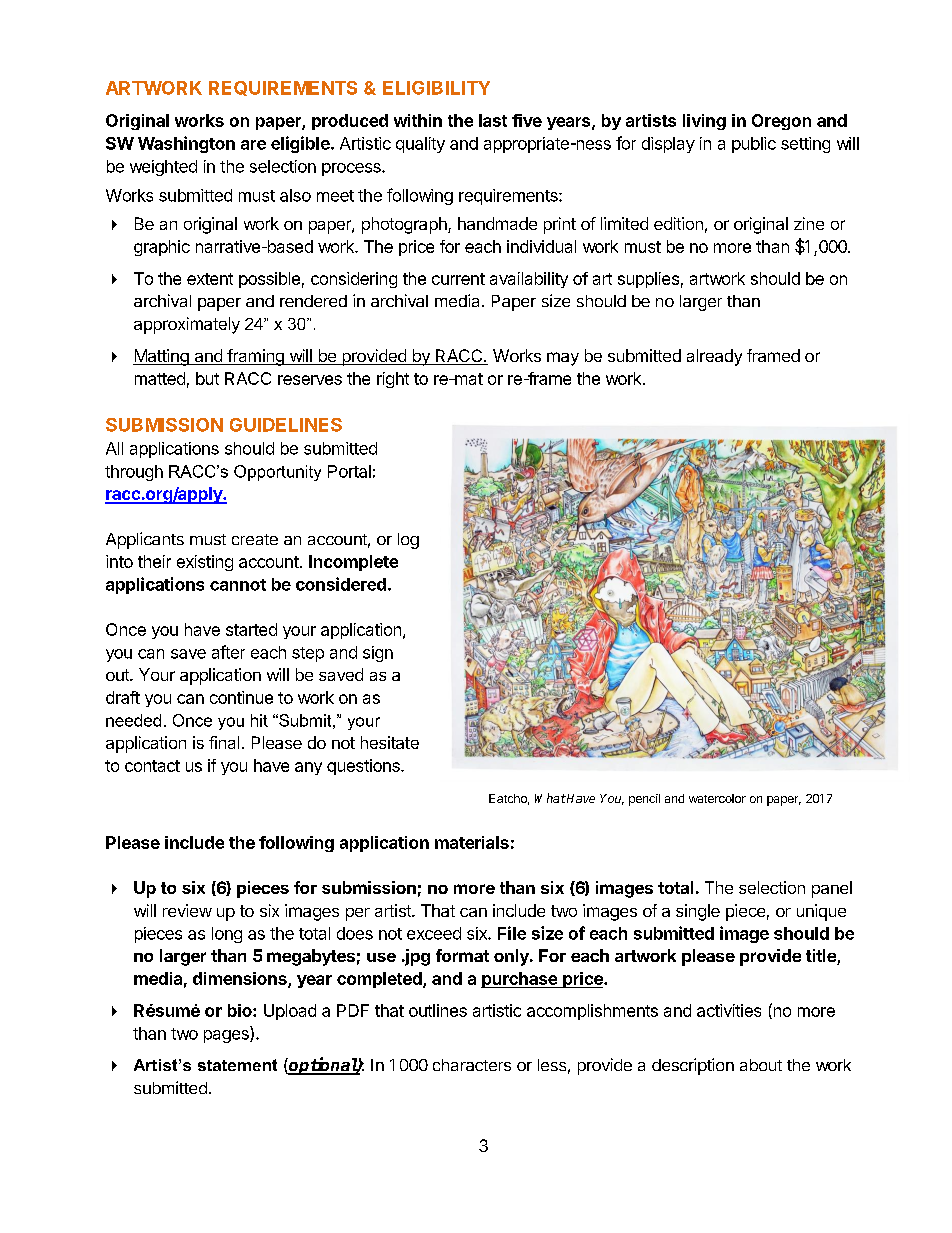  I want to click on last, so click(493, 120).
